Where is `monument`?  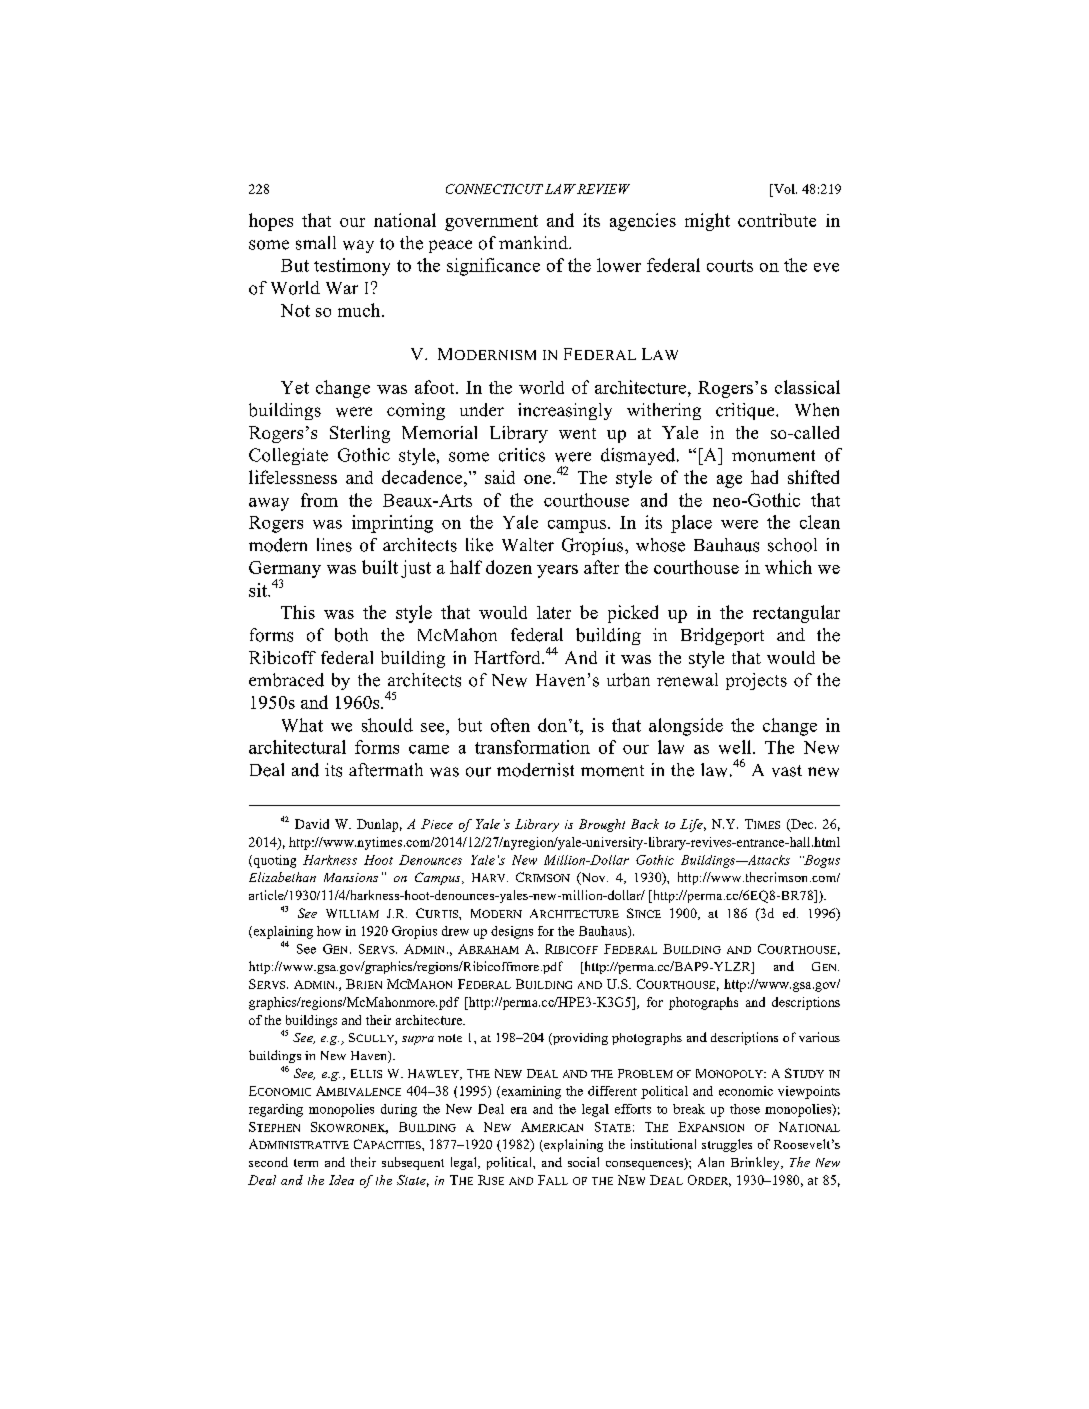 monument is located at coordinates (773, 456).
